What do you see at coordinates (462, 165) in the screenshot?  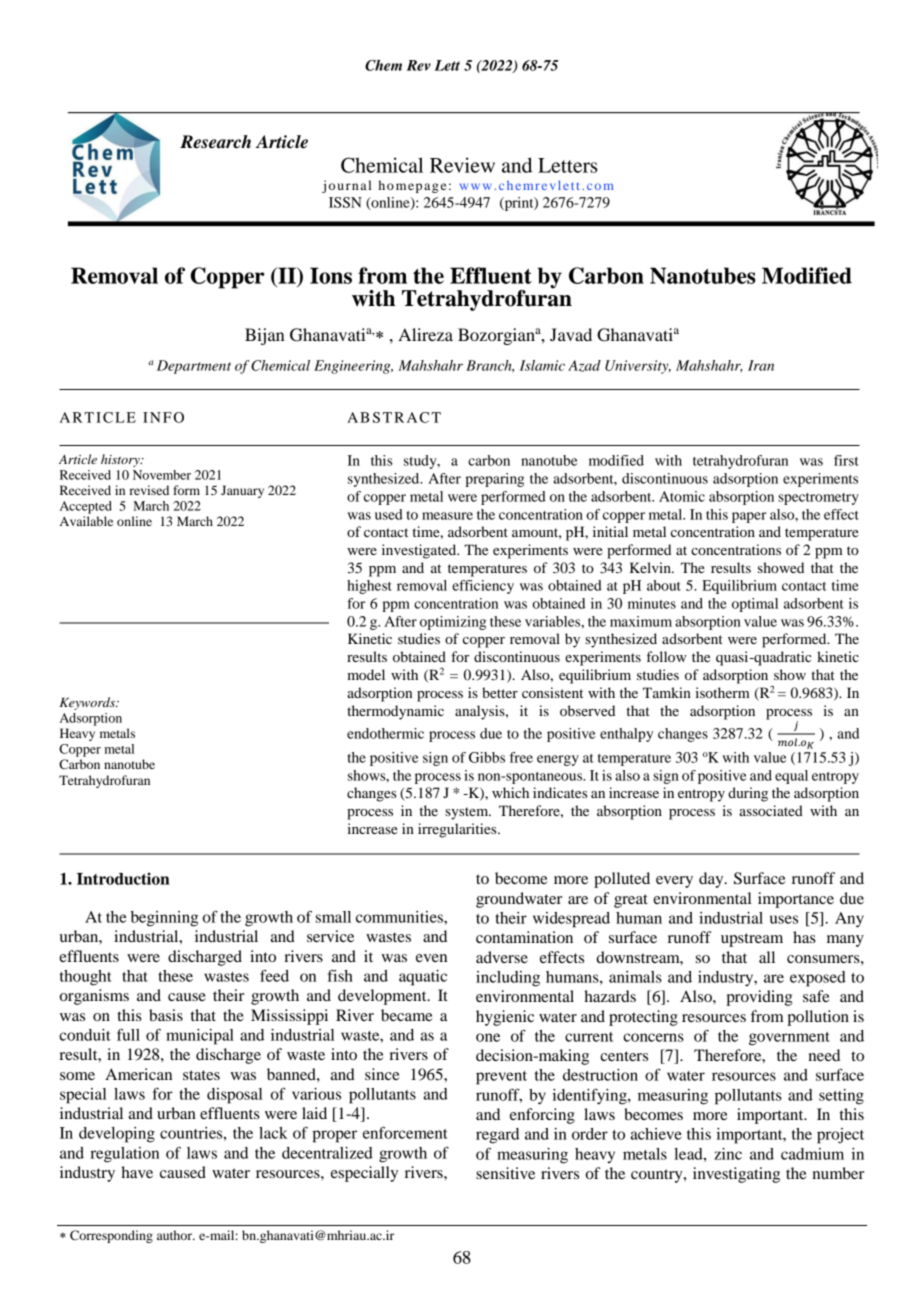 I see `Review` at bounding box center [462, 165].
